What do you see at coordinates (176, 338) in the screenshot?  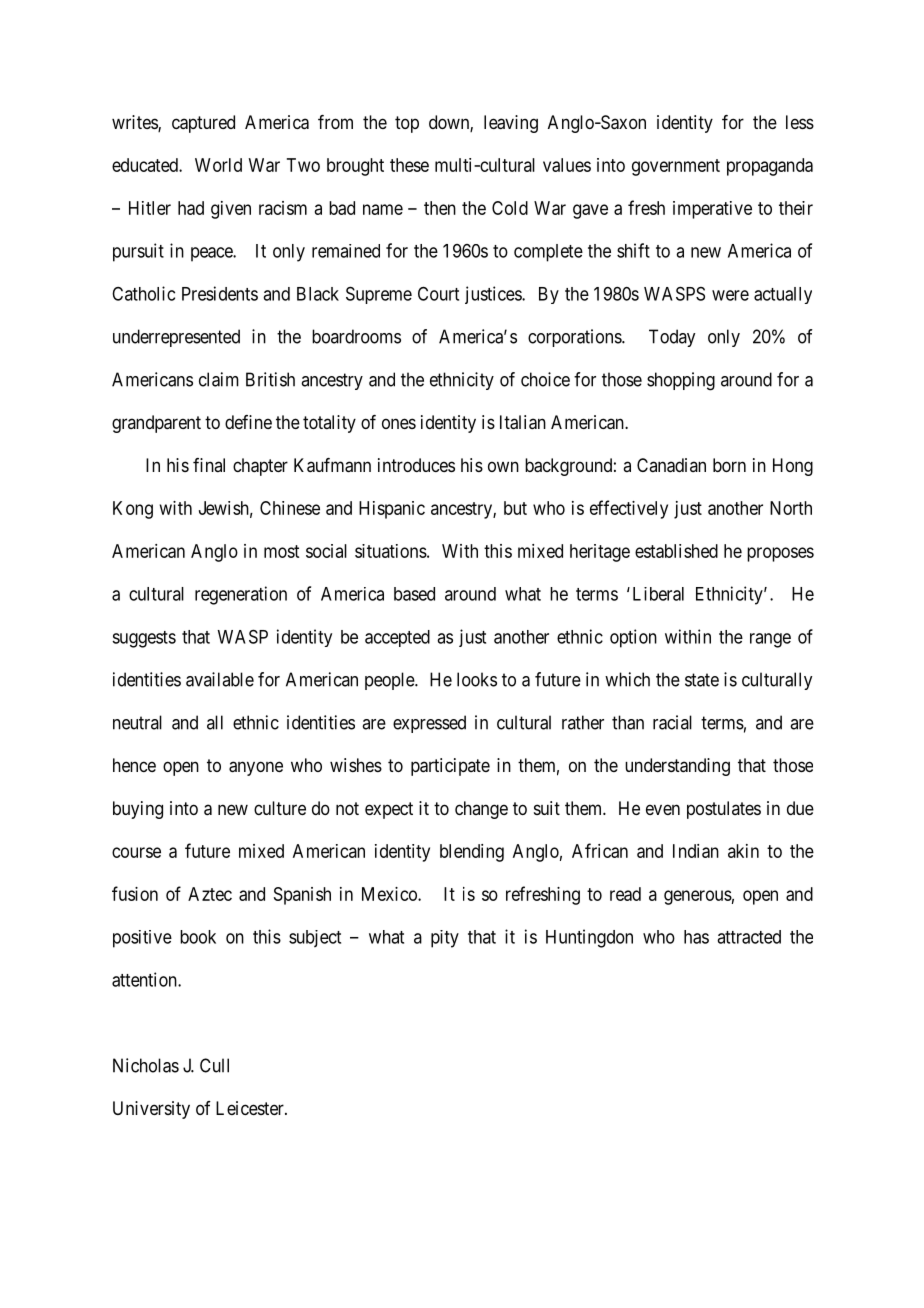 I see `underrepresented` at bounding box center [176, 338].
